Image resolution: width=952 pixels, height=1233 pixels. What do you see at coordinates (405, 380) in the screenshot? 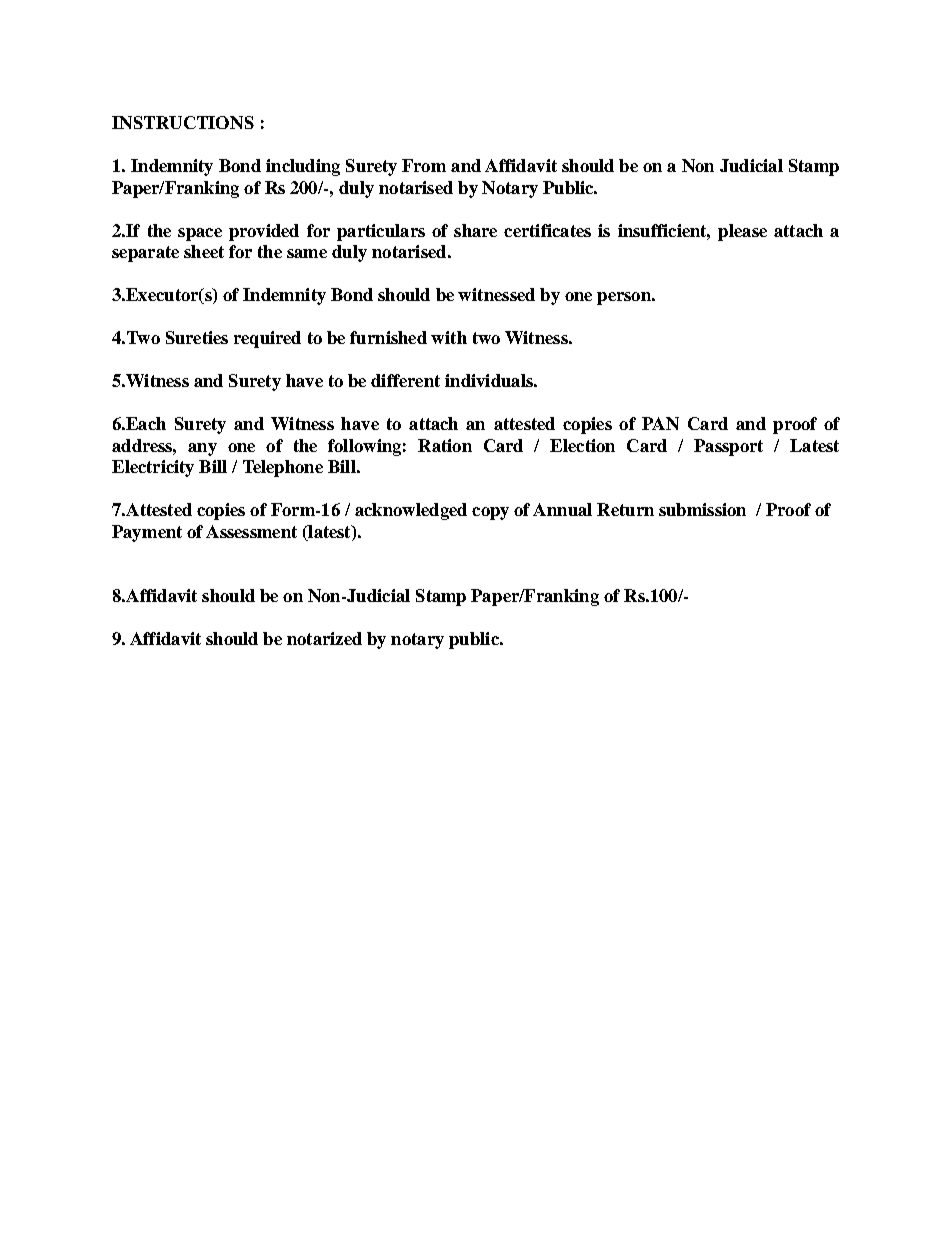
I see `different` at bounding box center [405, 380].
